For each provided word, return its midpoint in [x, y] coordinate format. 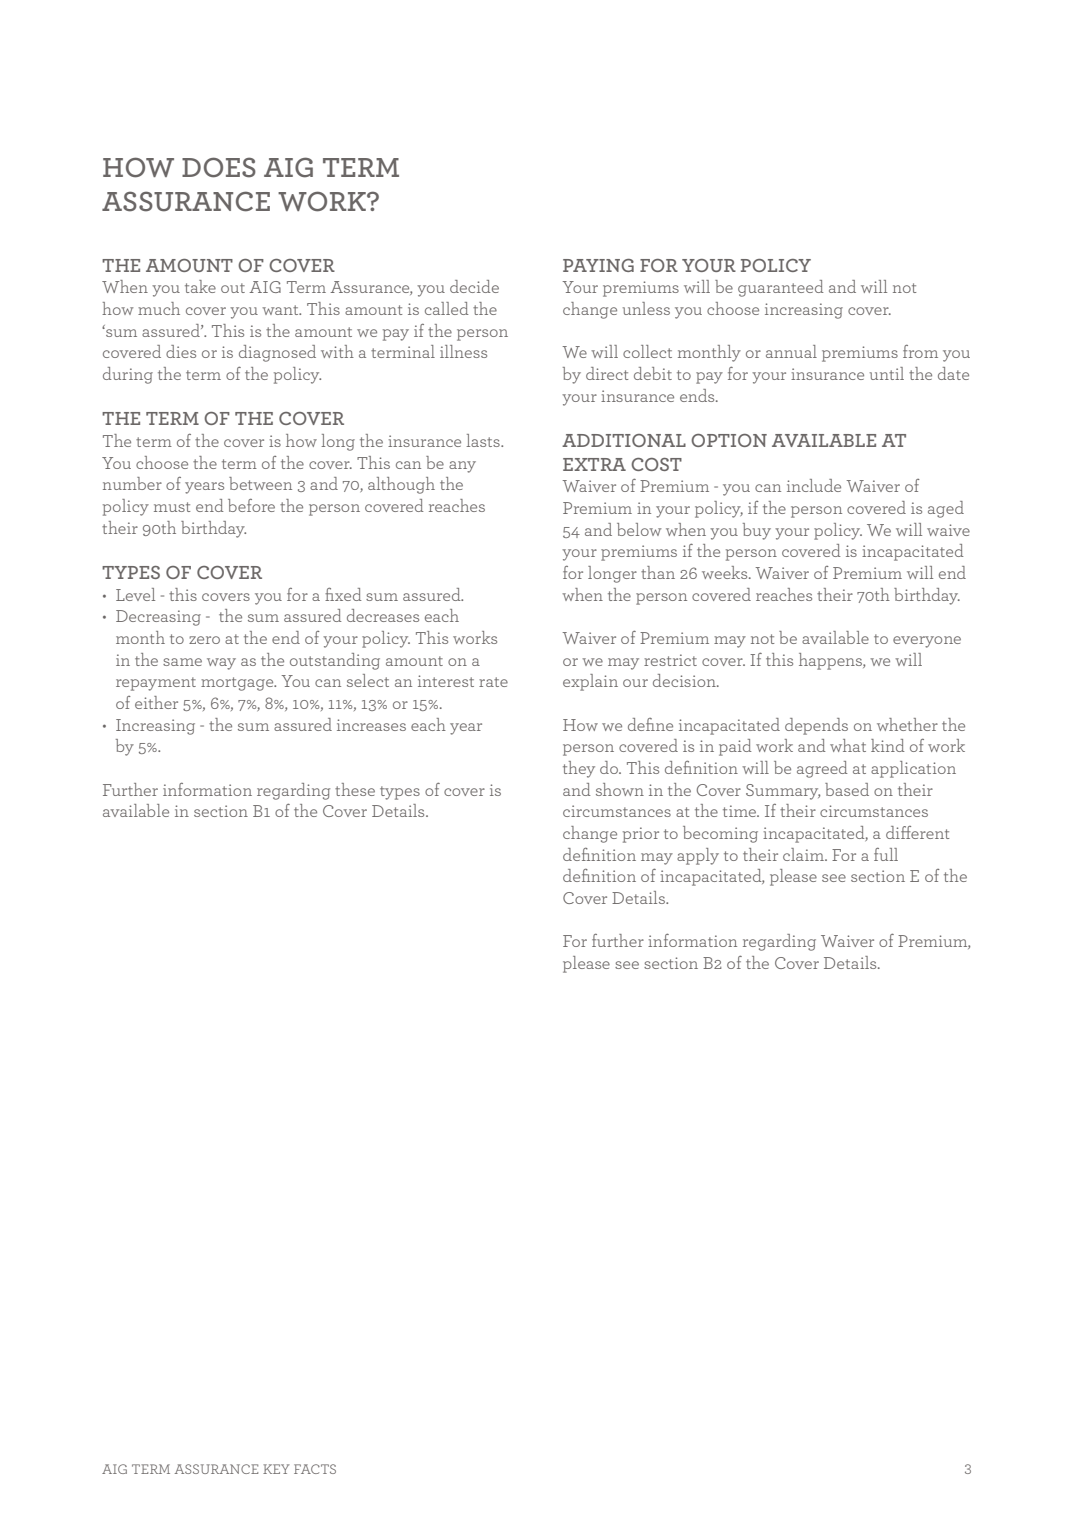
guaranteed [781, 288]
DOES [219, 167]
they [579, 769]
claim [804, 854]
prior [641, 835]
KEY [276, 1469]
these [355, 789]
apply [698, 856]
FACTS [315, 1469]
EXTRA [594, 464]
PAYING [598, 265]
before [251, 505]
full [886, 854]
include [814, 485]
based [847, 789]
